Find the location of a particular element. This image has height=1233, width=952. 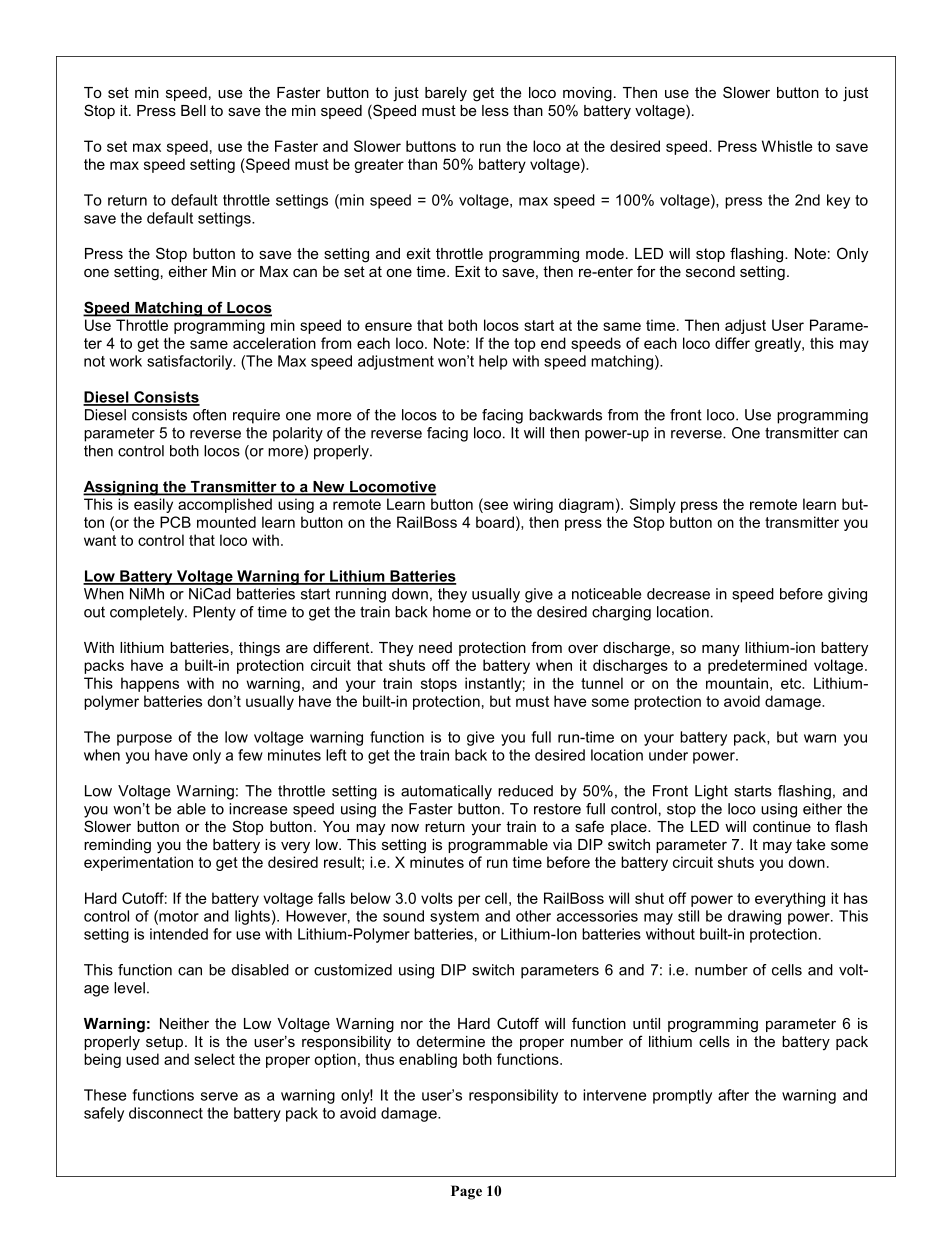

key is located at coordinates (838, 201).
